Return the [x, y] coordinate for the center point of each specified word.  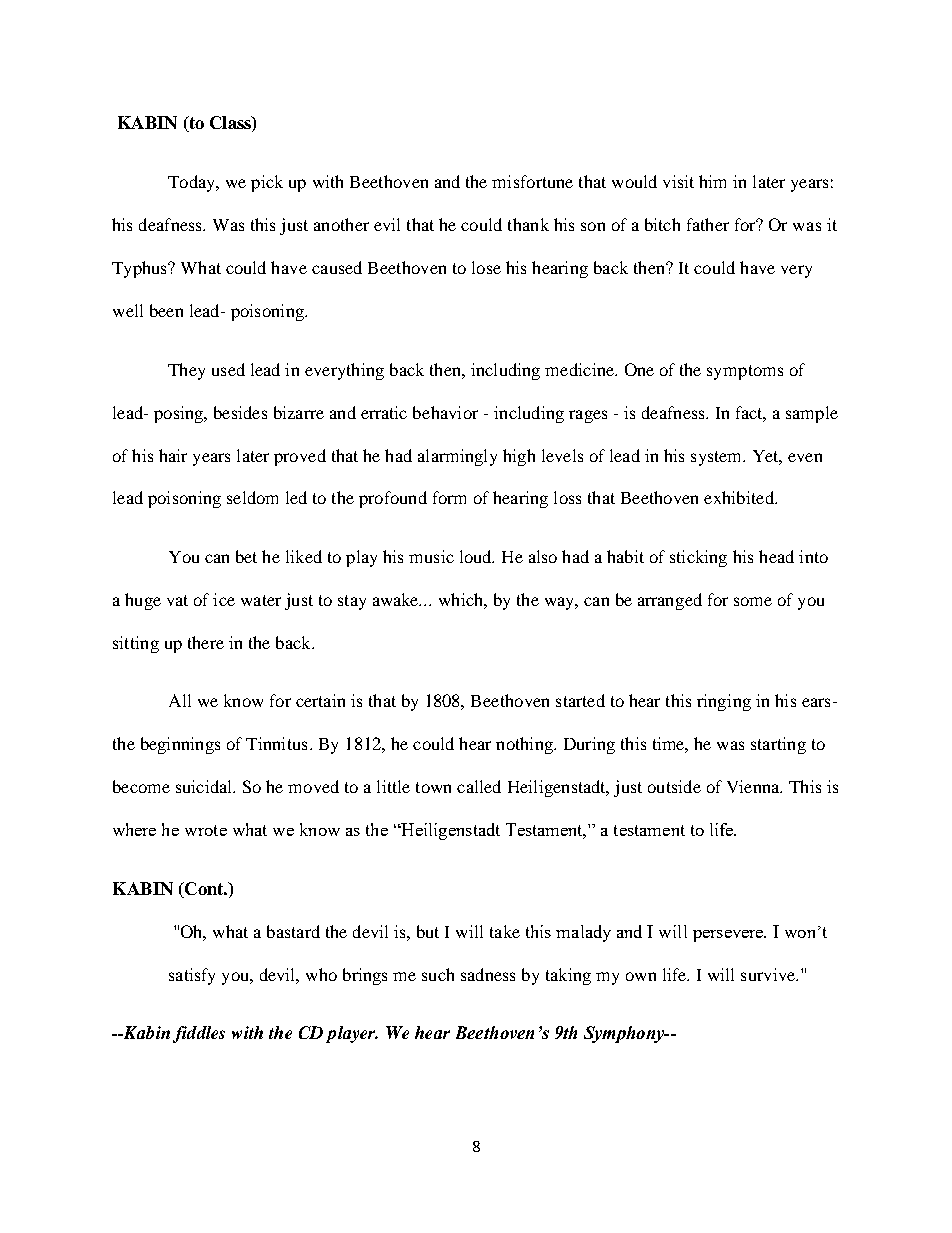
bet [246, 556]
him [712, 181]
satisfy [192, 976]
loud [477, 556]
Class [231, 124]
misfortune [532, 181]
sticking [698, 558]
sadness [488, 974]
